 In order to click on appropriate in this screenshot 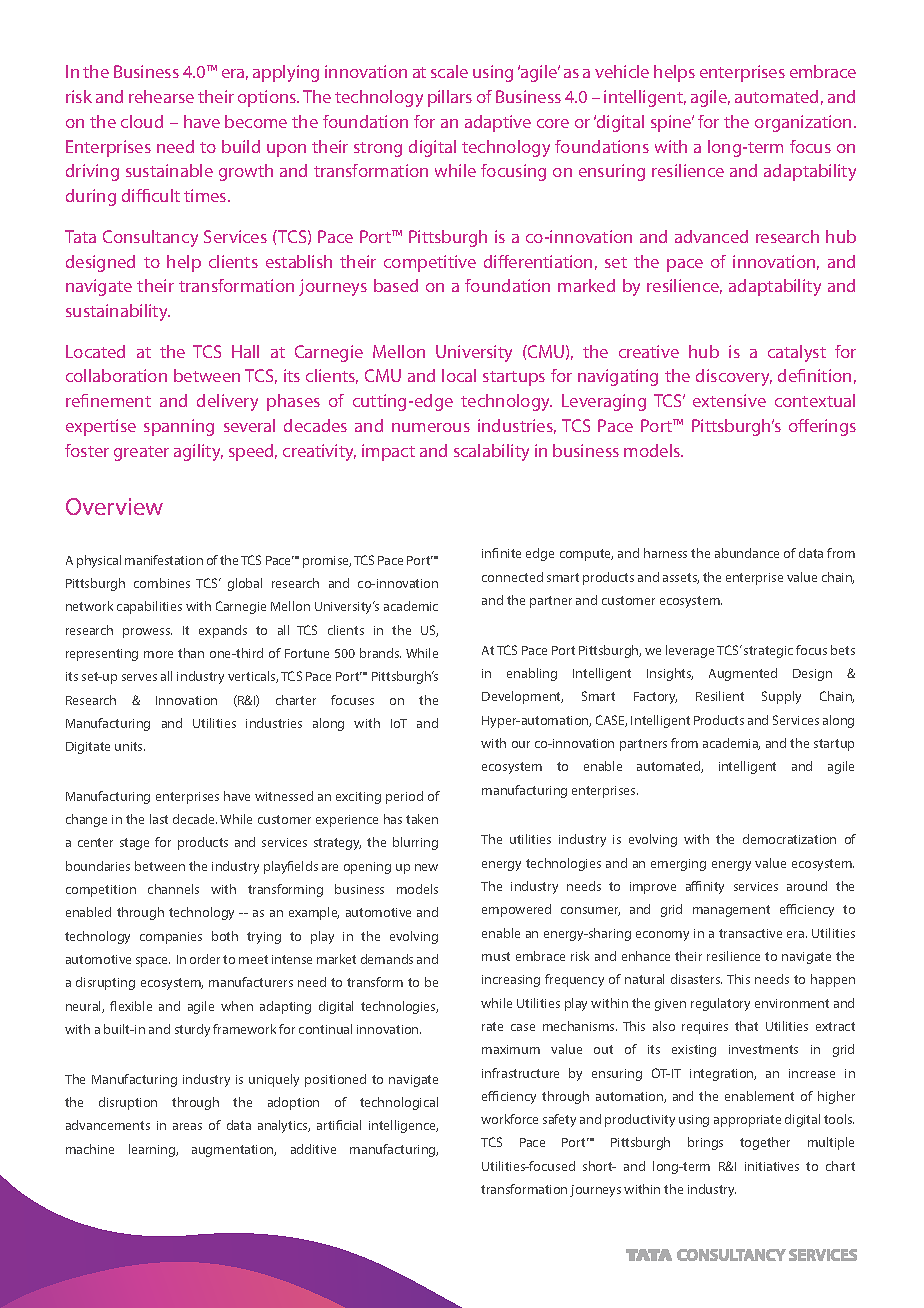, I will do `click(747, 1121)`.
